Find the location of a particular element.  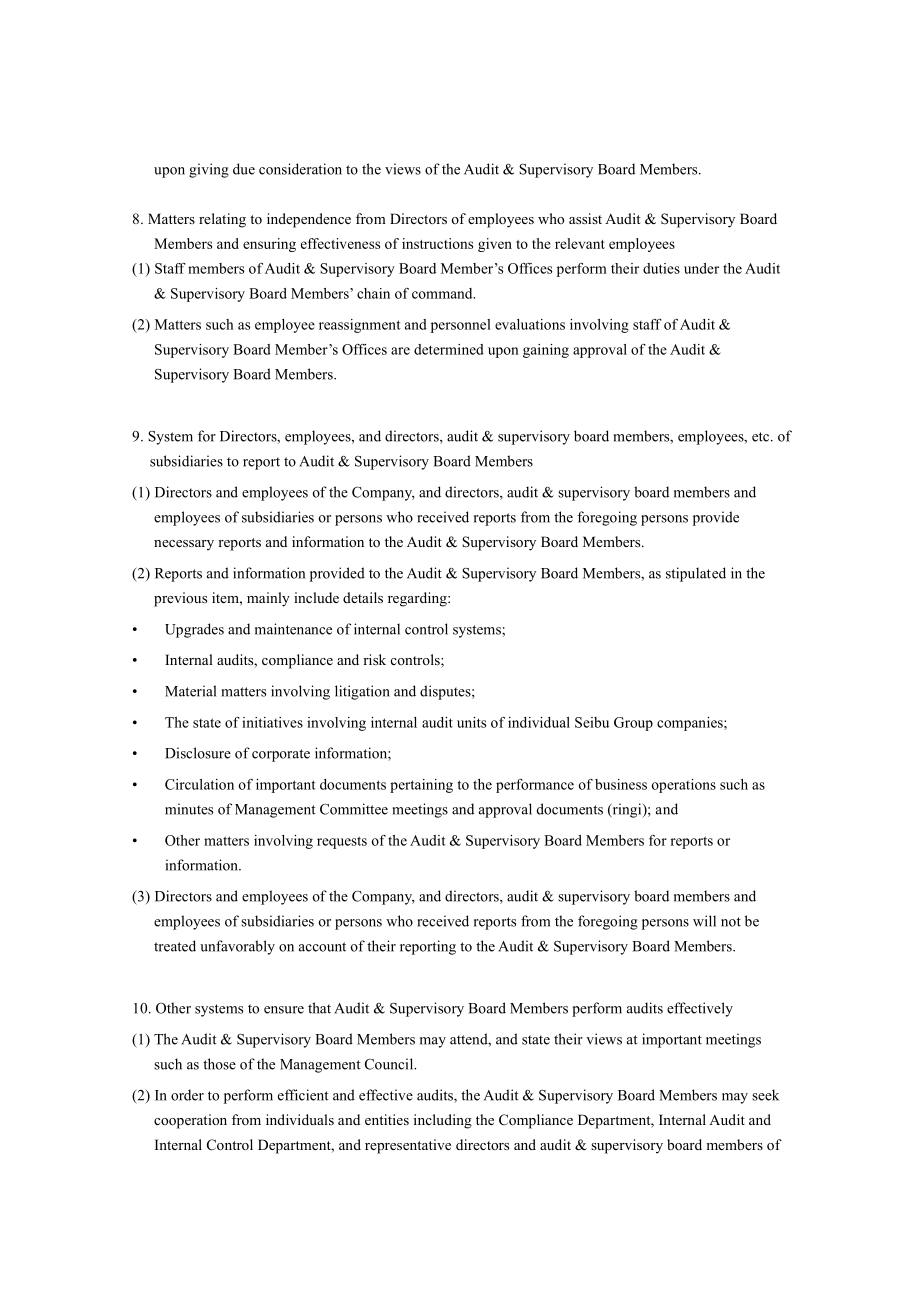

given is located at coordinates (495, 245).
